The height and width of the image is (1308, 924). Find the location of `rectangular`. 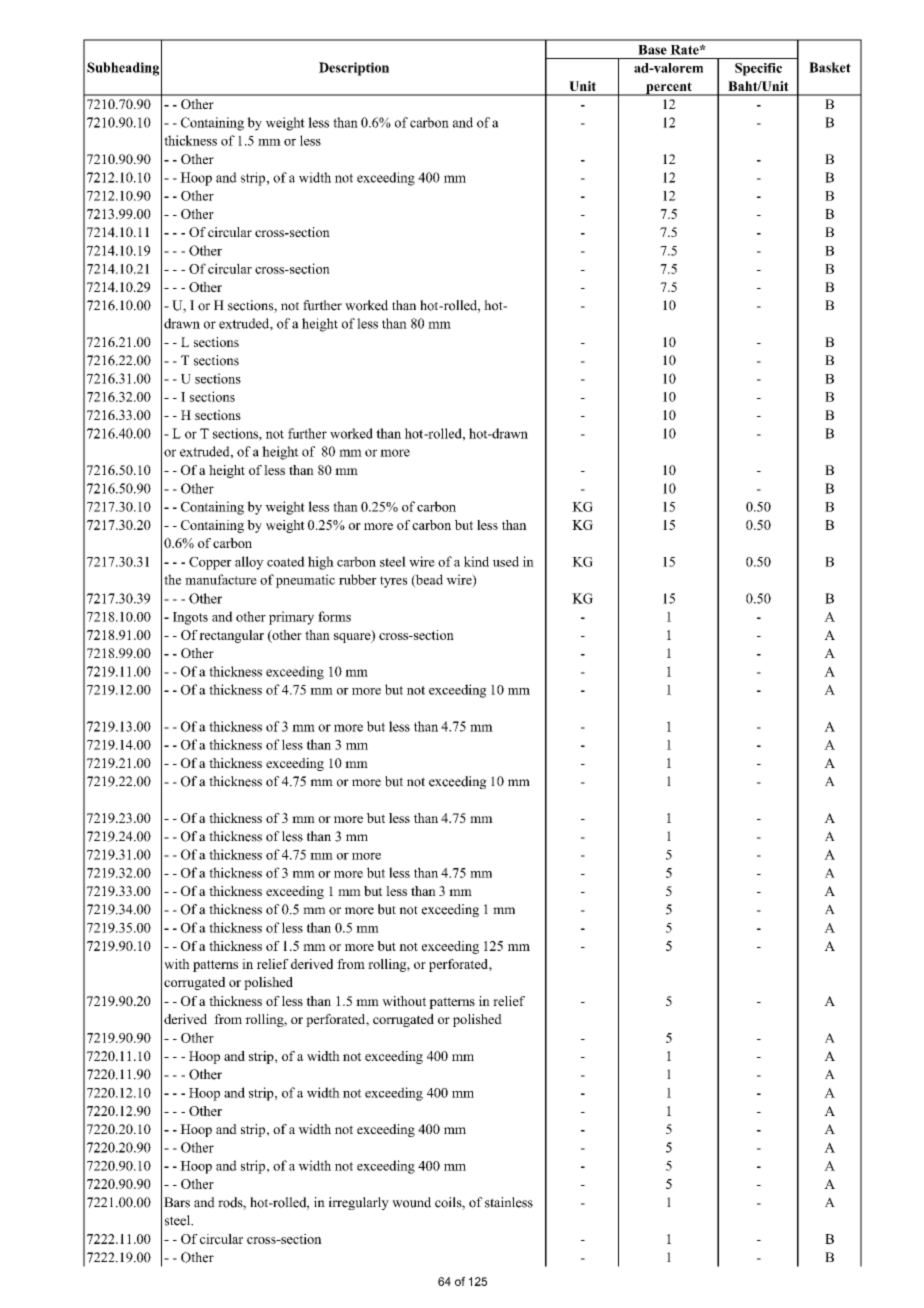

rectangular is located at coordinates (231, 636).
